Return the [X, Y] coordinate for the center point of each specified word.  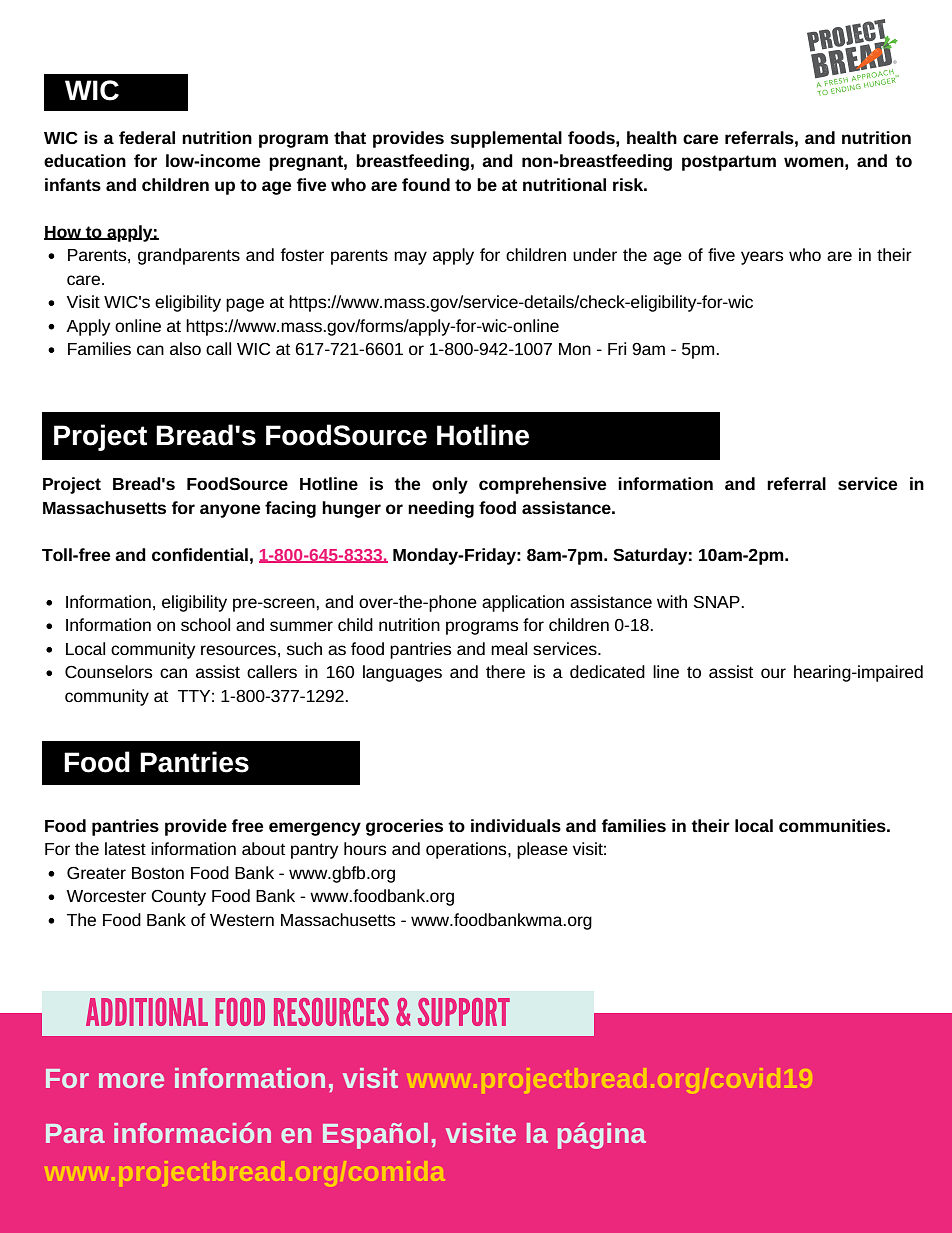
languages [402, 673]
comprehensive [542, 485]
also [185, 348]
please [542, 850]
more [131, 1080]
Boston [158, 873]
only [450, 485]
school [205, 624]
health [652, 137]
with [672, 601]
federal [147, 137]
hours [365, 848]
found [426, 184]
